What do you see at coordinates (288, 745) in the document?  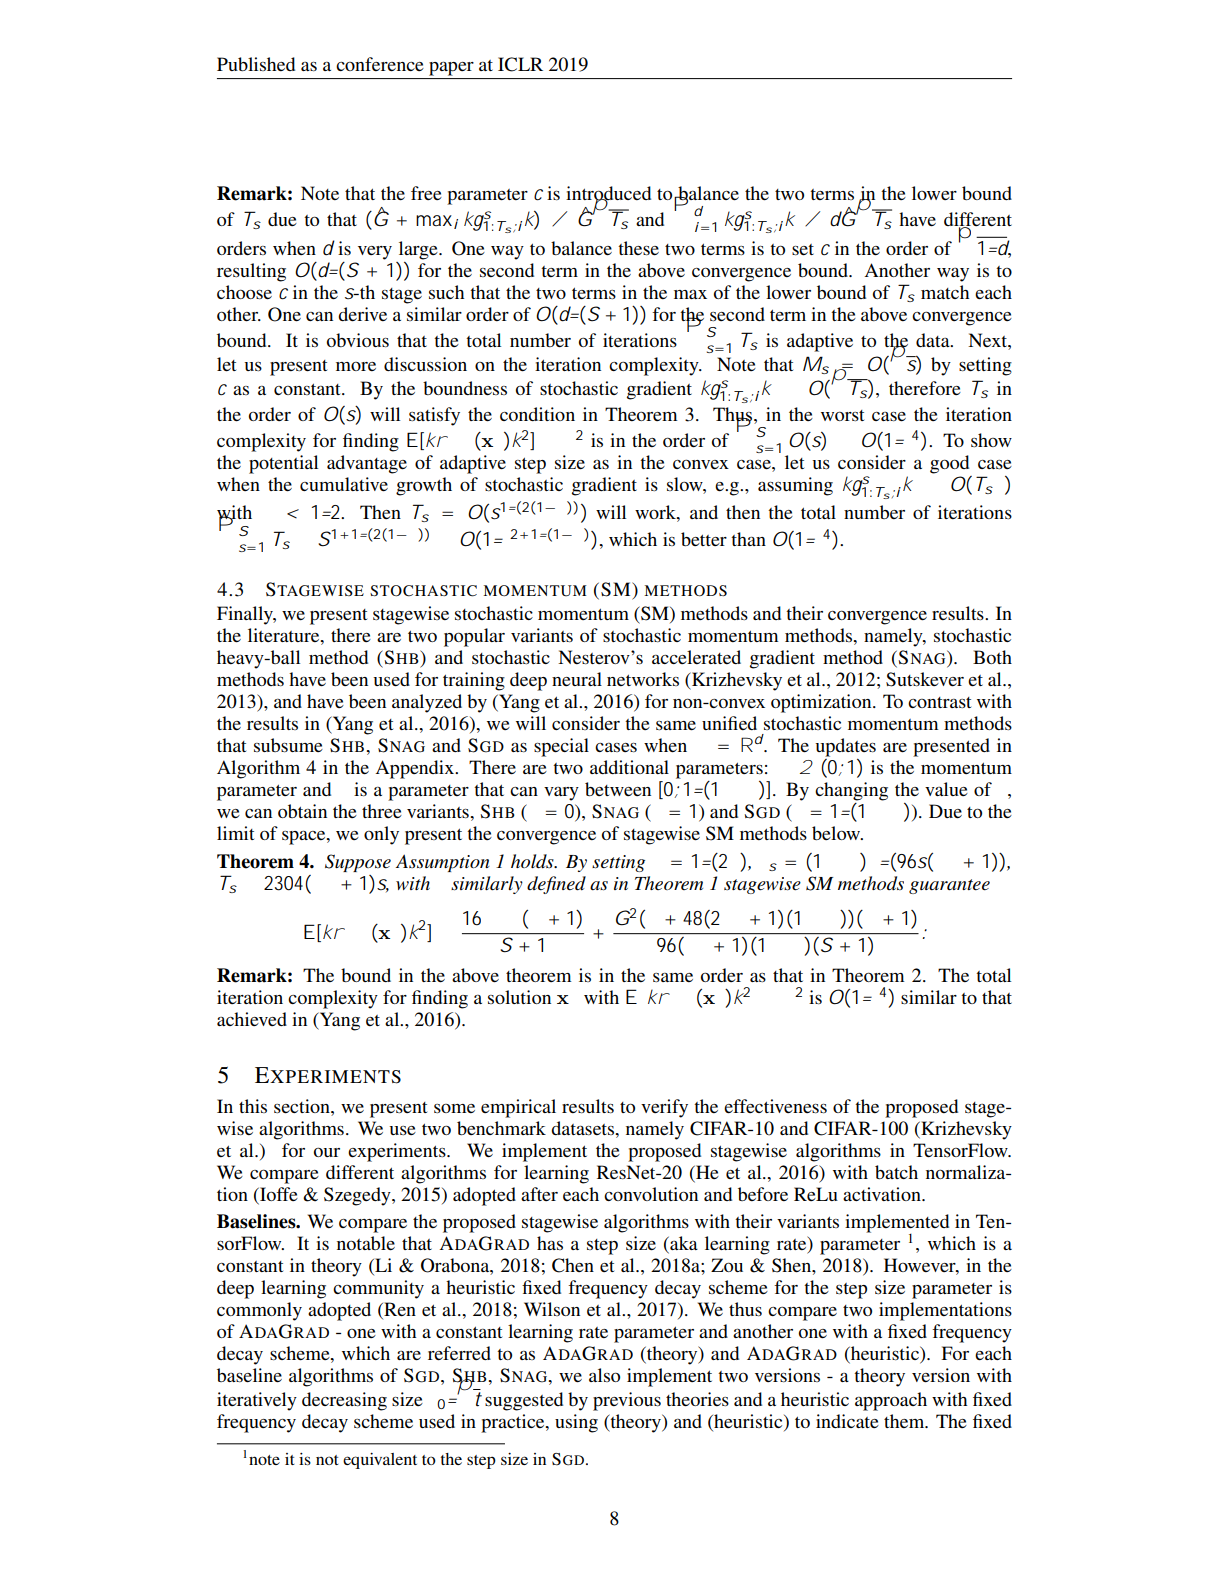 I see `subsume` at bounding box center [288, 745].
